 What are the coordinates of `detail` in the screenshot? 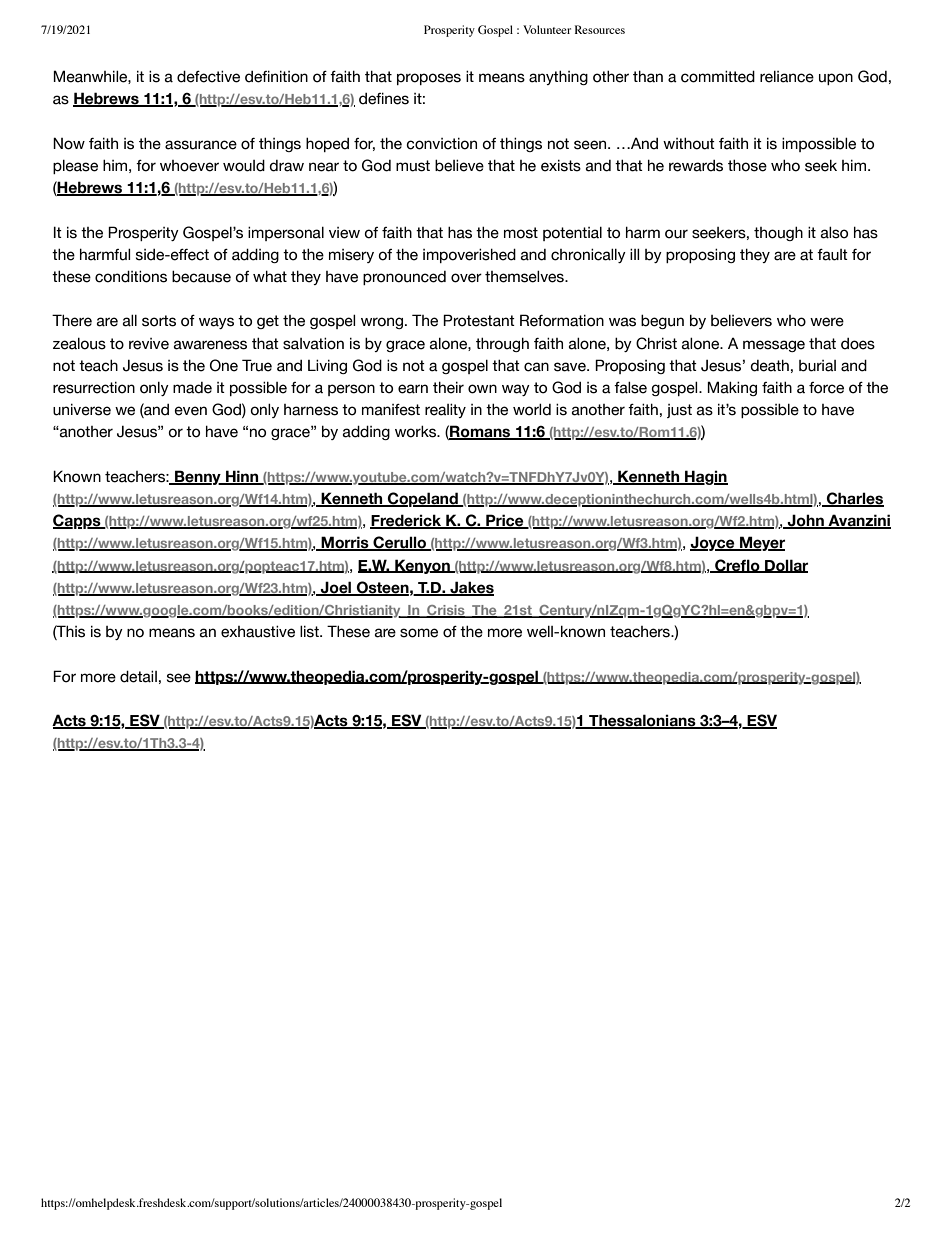 It's located at (138, 676).
